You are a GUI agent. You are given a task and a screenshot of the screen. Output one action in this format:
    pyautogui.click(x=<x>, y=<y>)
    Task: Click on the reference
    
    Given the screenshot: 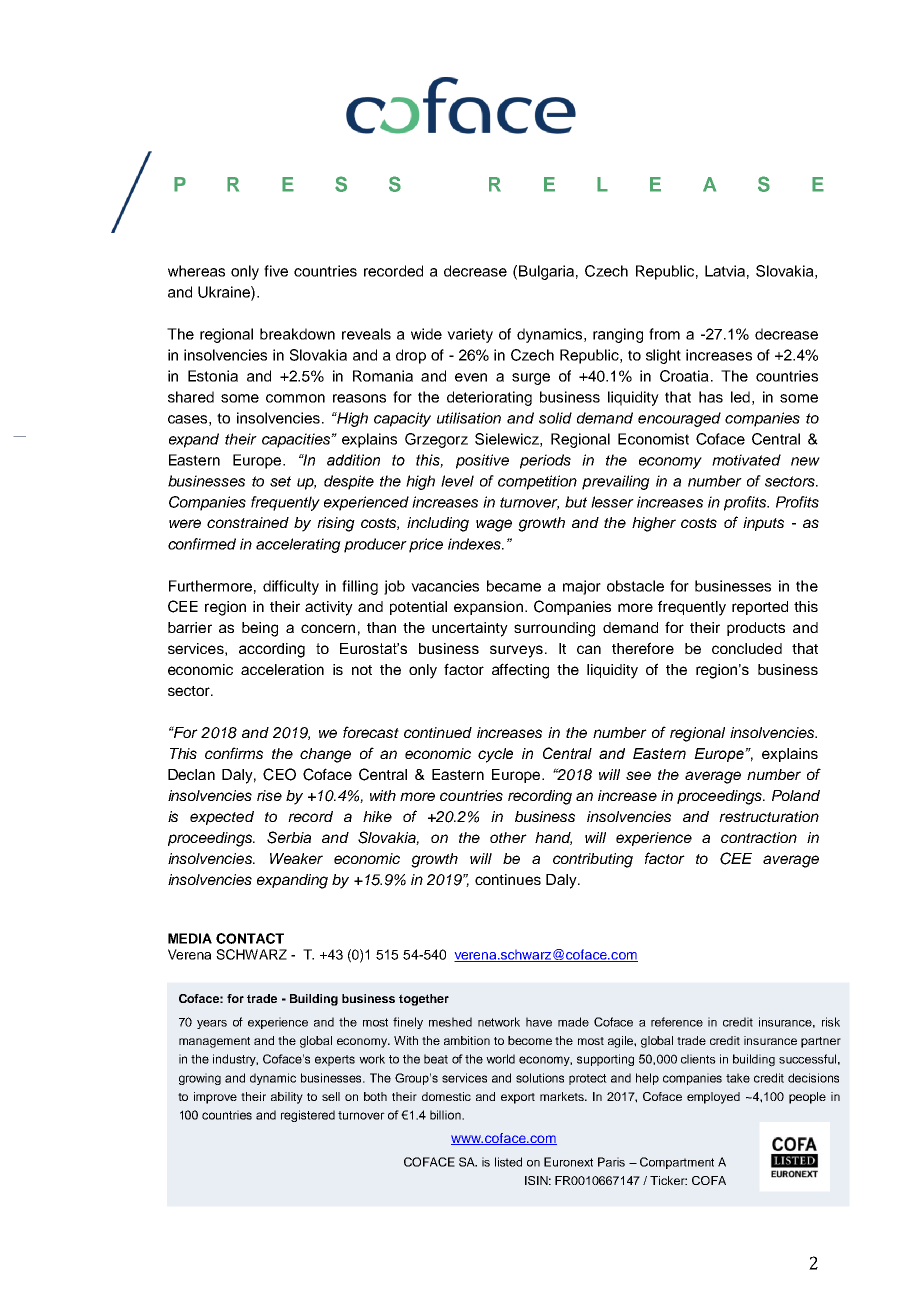 What is the action you would take?
    pyautogui.click(x=677, y=1022)
